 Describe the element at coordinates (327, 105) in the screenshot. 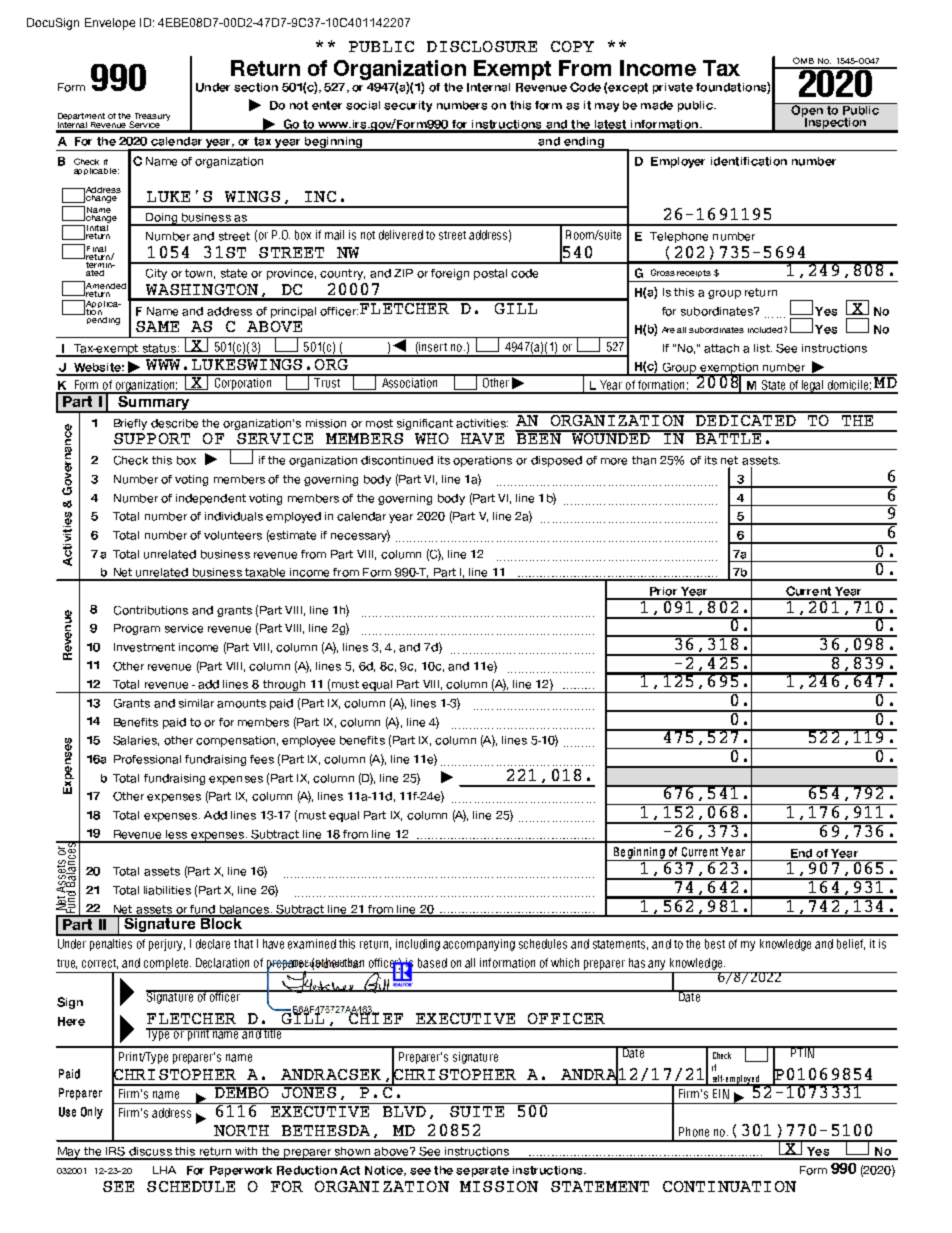

I see `enter` at that location.
